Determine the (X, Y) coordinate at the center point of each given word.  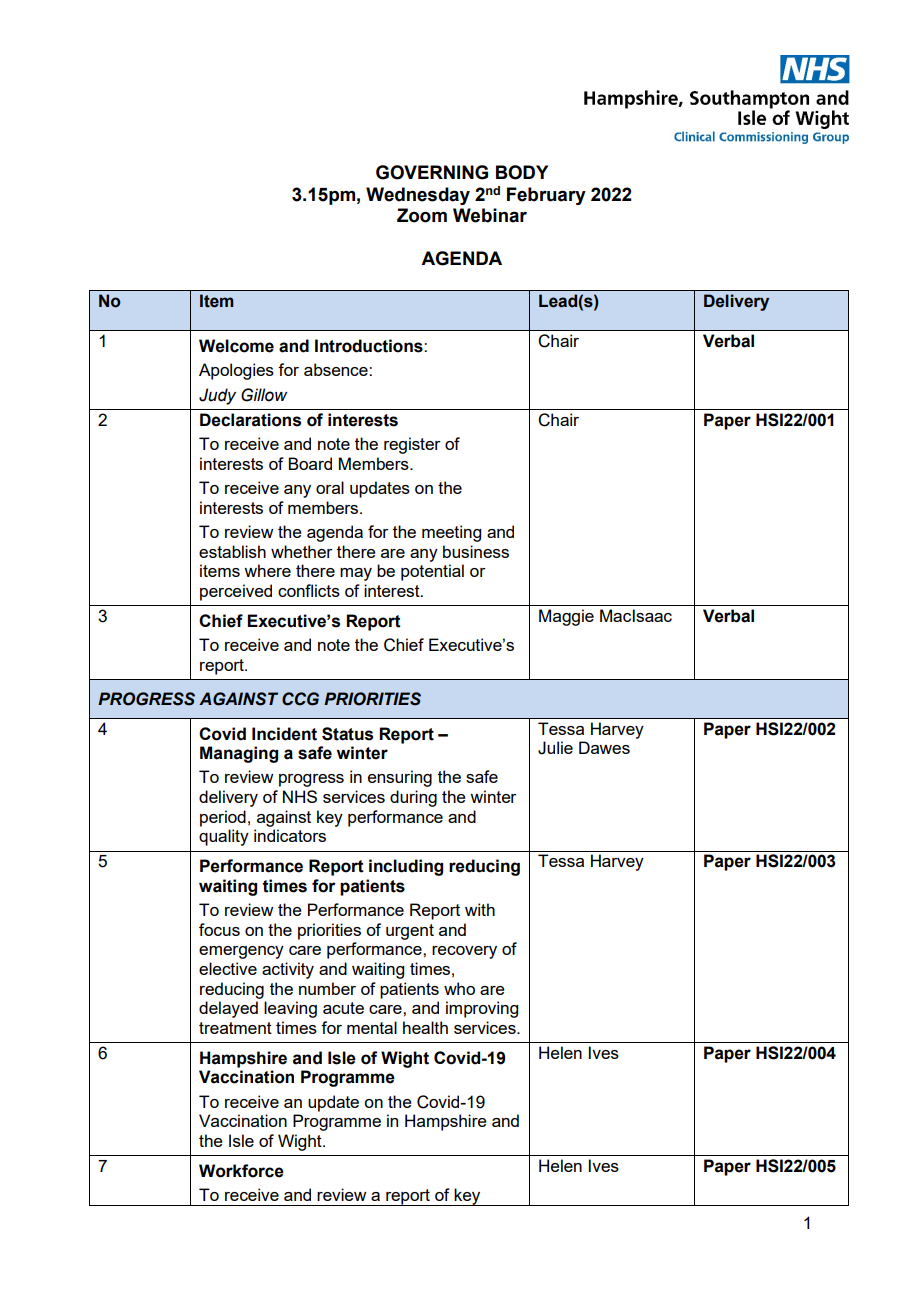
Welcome (236, 346)
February (546, 196)
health (425, 1027)
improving (482, 1009)
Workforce (241, 1171)
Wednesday (418, 196)
